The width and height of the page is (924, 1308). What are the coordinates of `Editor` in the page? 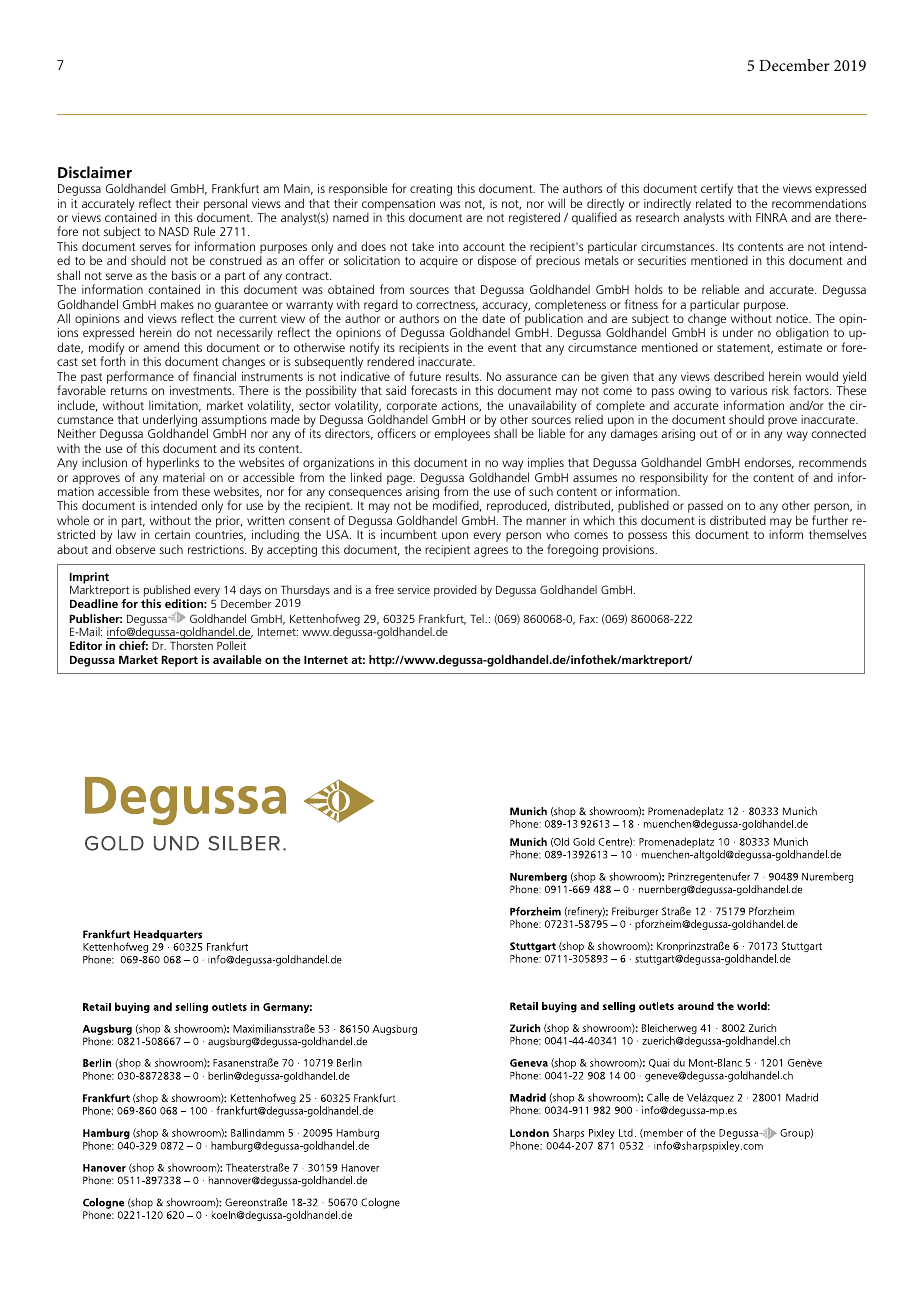 It's located at (86, 645).
